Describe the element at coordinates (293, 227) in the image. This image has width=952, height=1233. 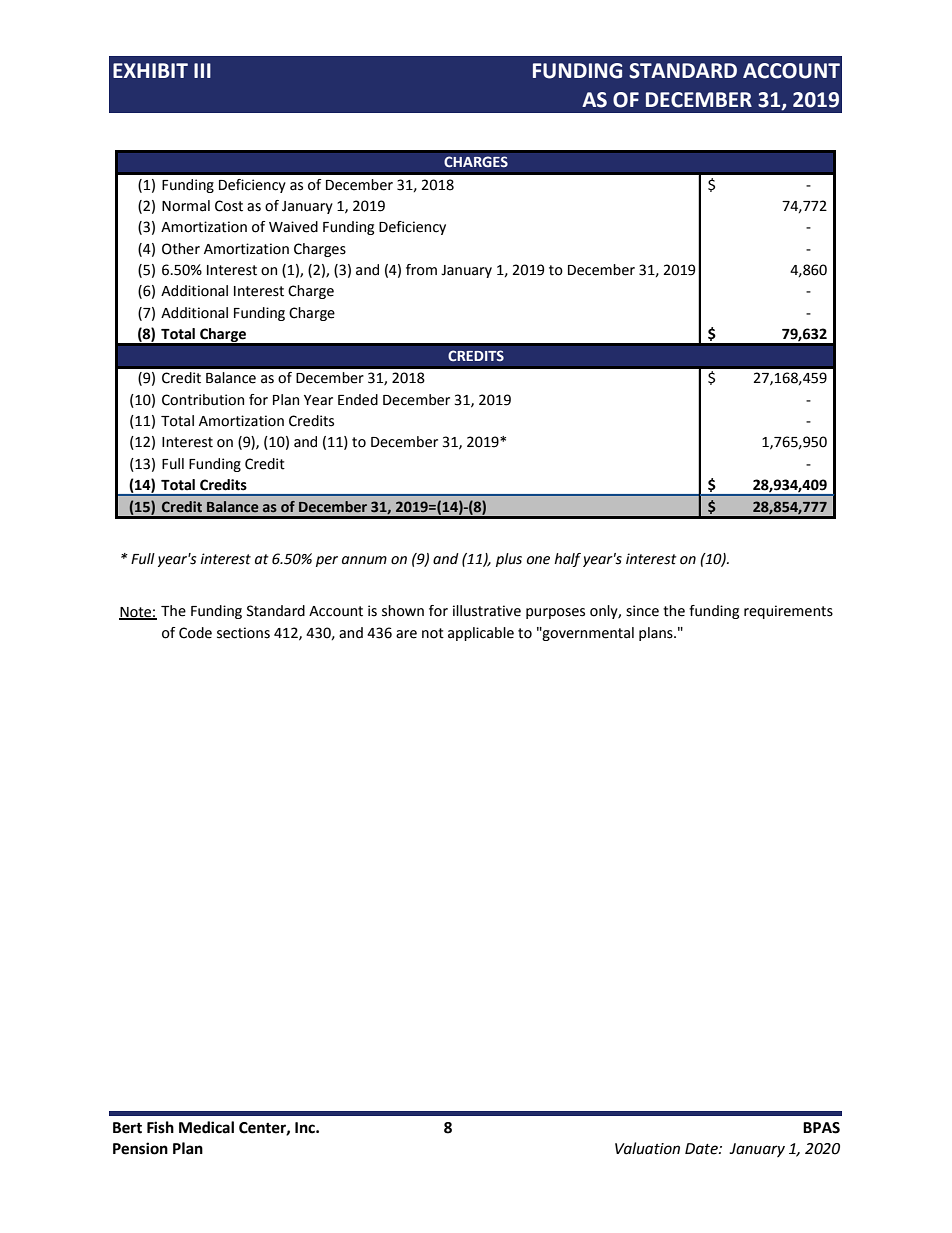
I see `Waived` at that location.
